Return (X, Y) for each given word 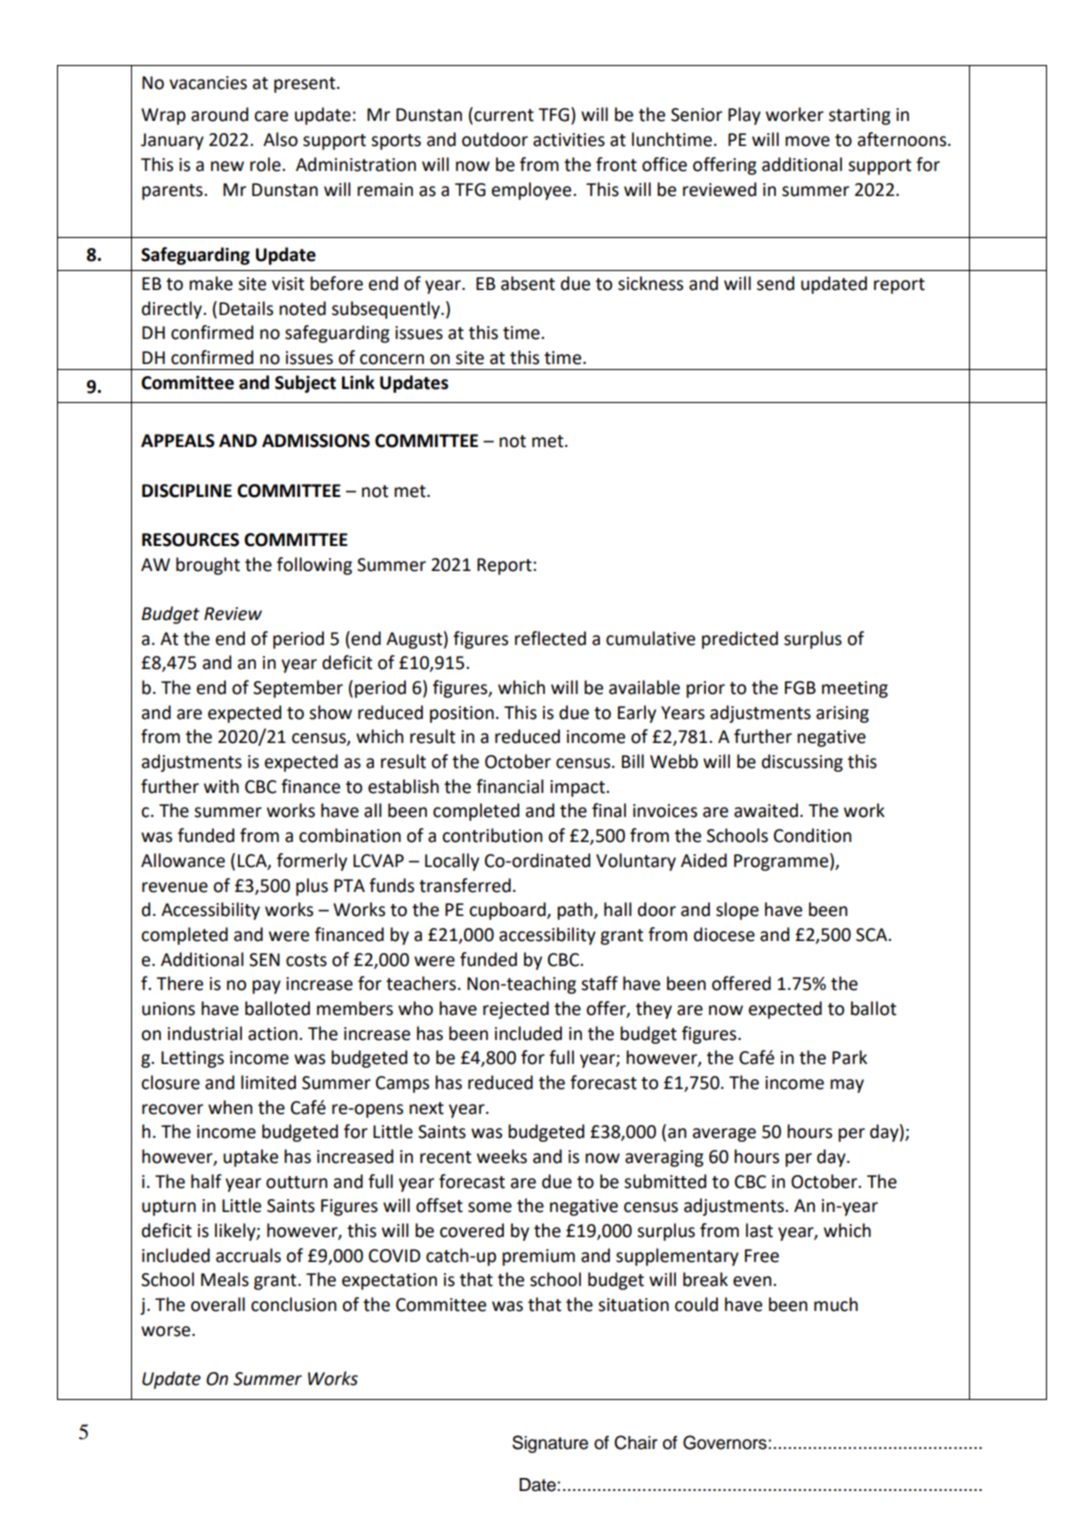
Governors (726, 1442)
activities (569, 140)
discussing (802, 763)
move (807, 141)
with (221, 786)
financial (510, 786)
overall (218, 1304)
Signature (550, 1444)
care (271, 116)
